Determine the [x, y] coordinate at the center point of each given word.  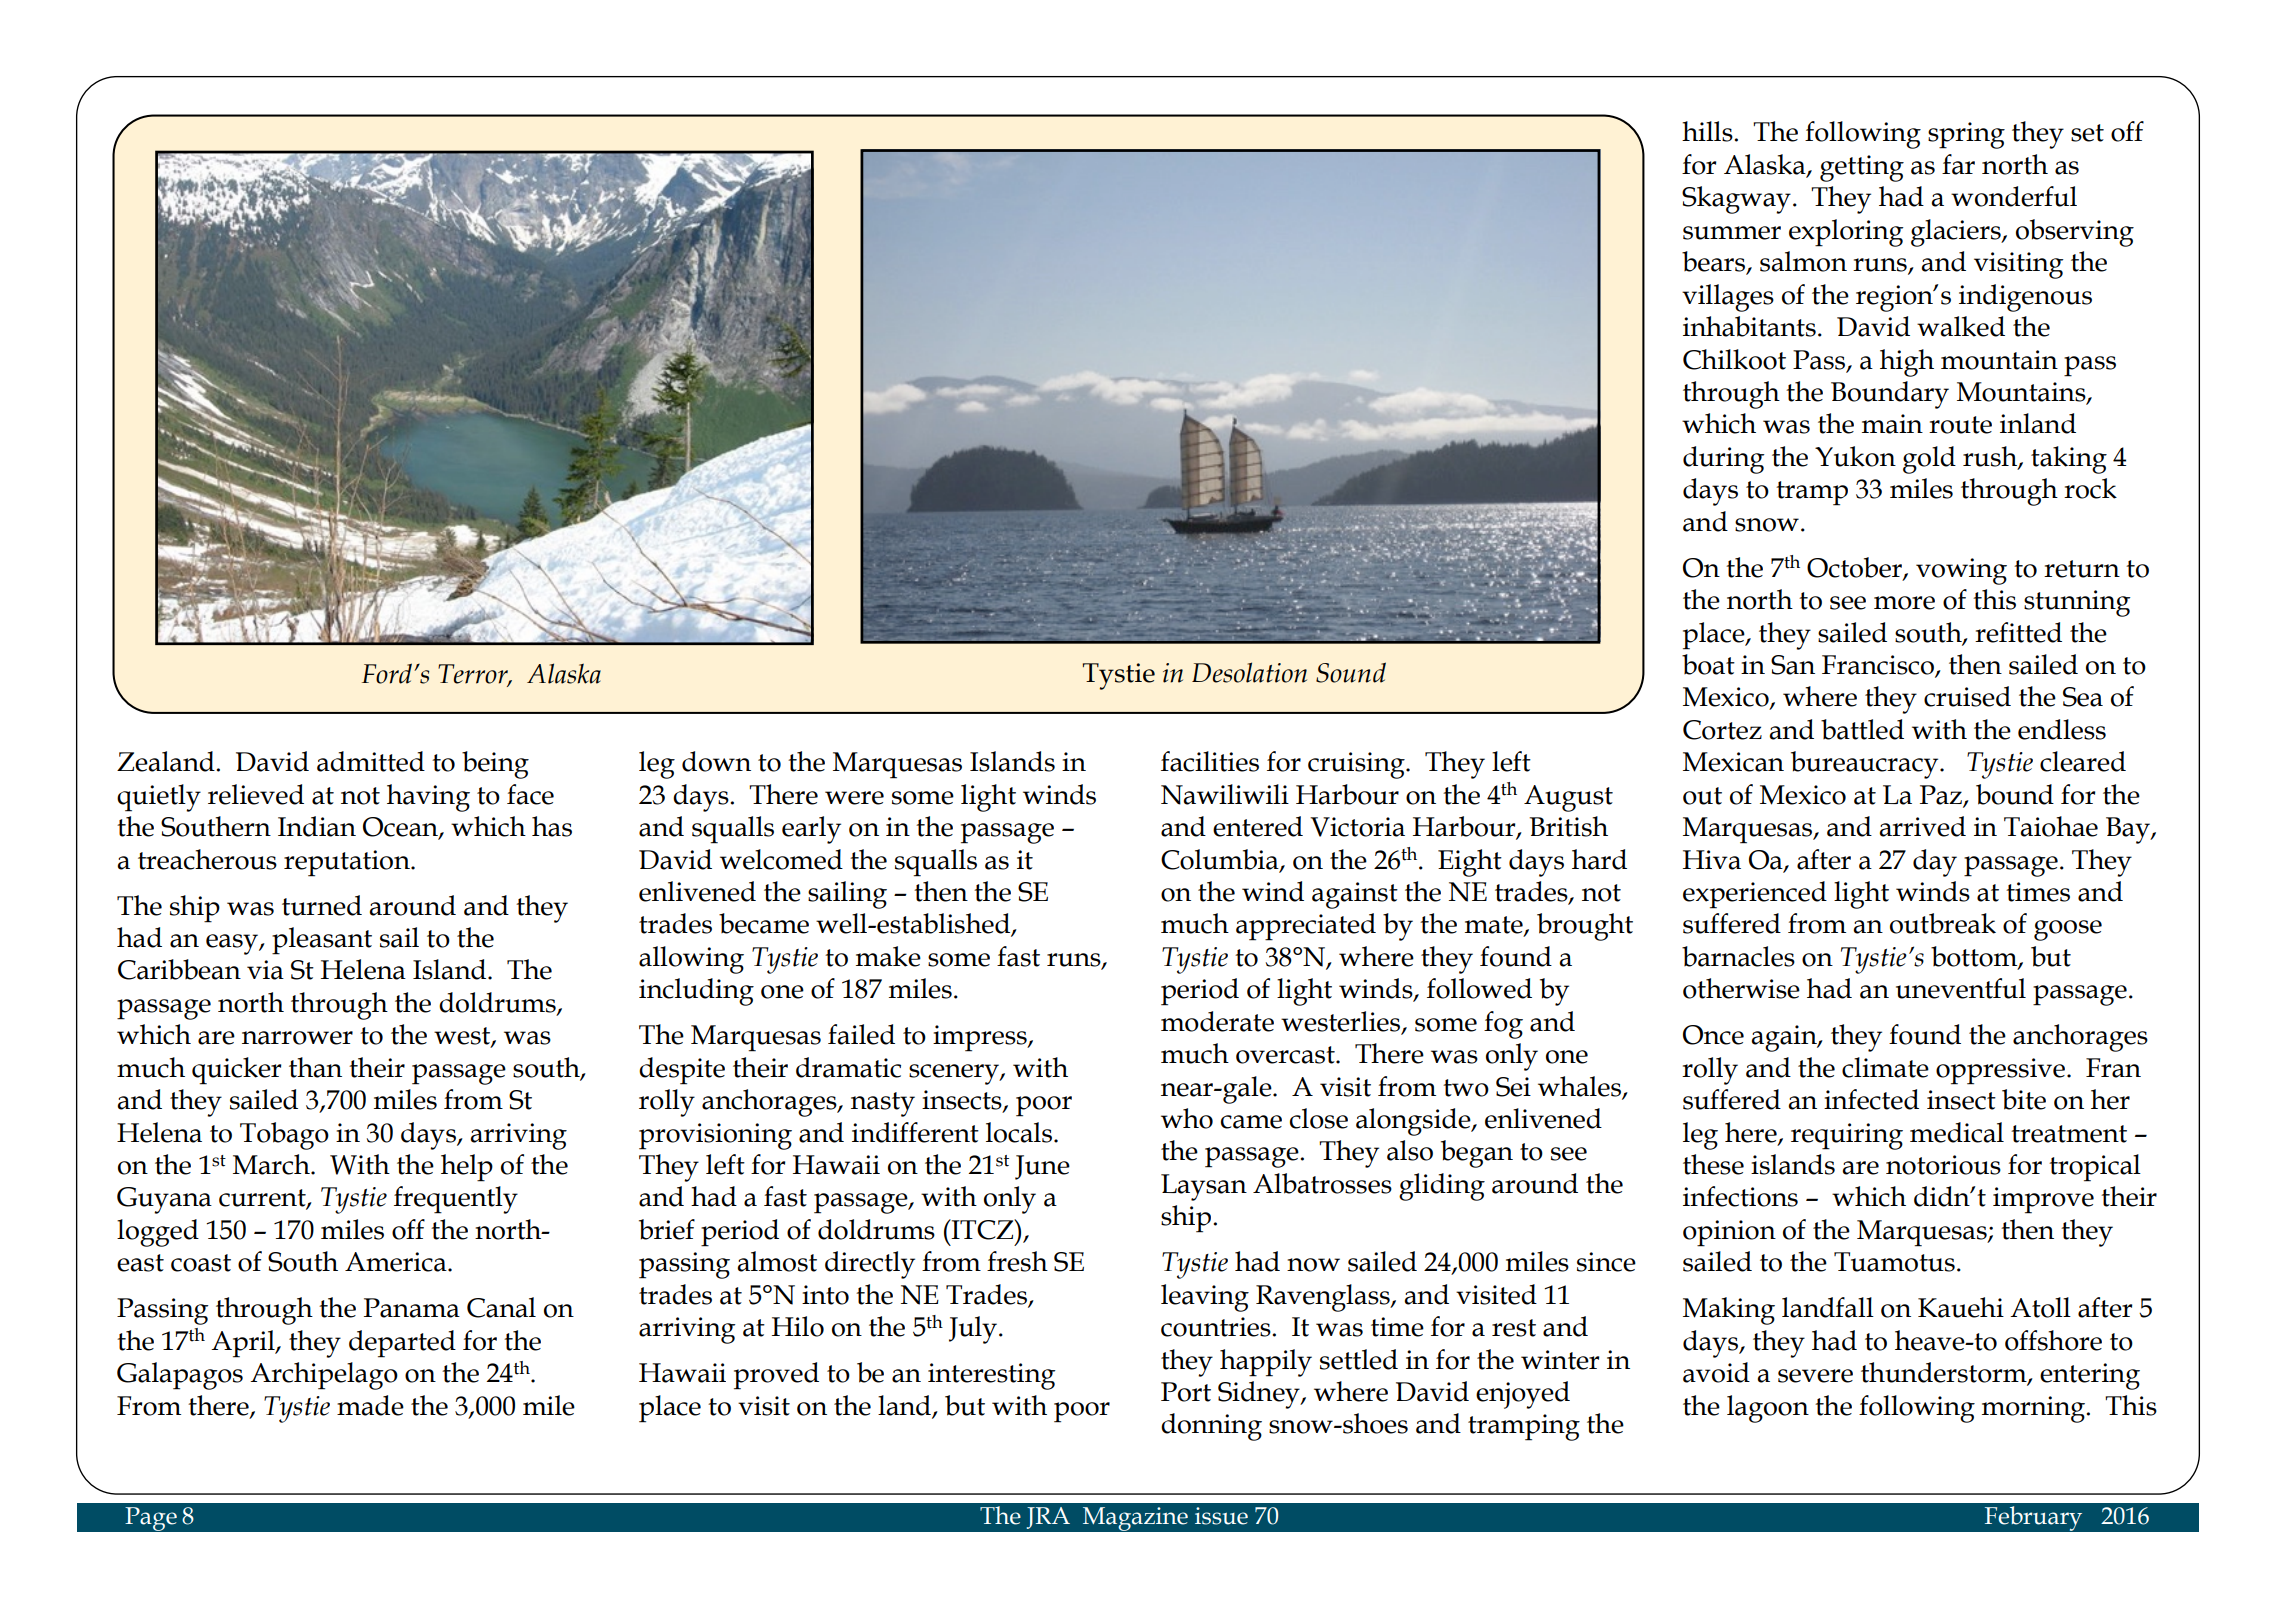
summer [1732, 233]
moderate [1217, 1021]
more [1904, 603]
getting [1862, 168]
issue [1221, 1516]
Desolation [1249, 672]
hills [1708, 131]
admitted [371, 761]
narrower [297, 1038]
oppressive [2000, 1071]
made [370, 1405]
